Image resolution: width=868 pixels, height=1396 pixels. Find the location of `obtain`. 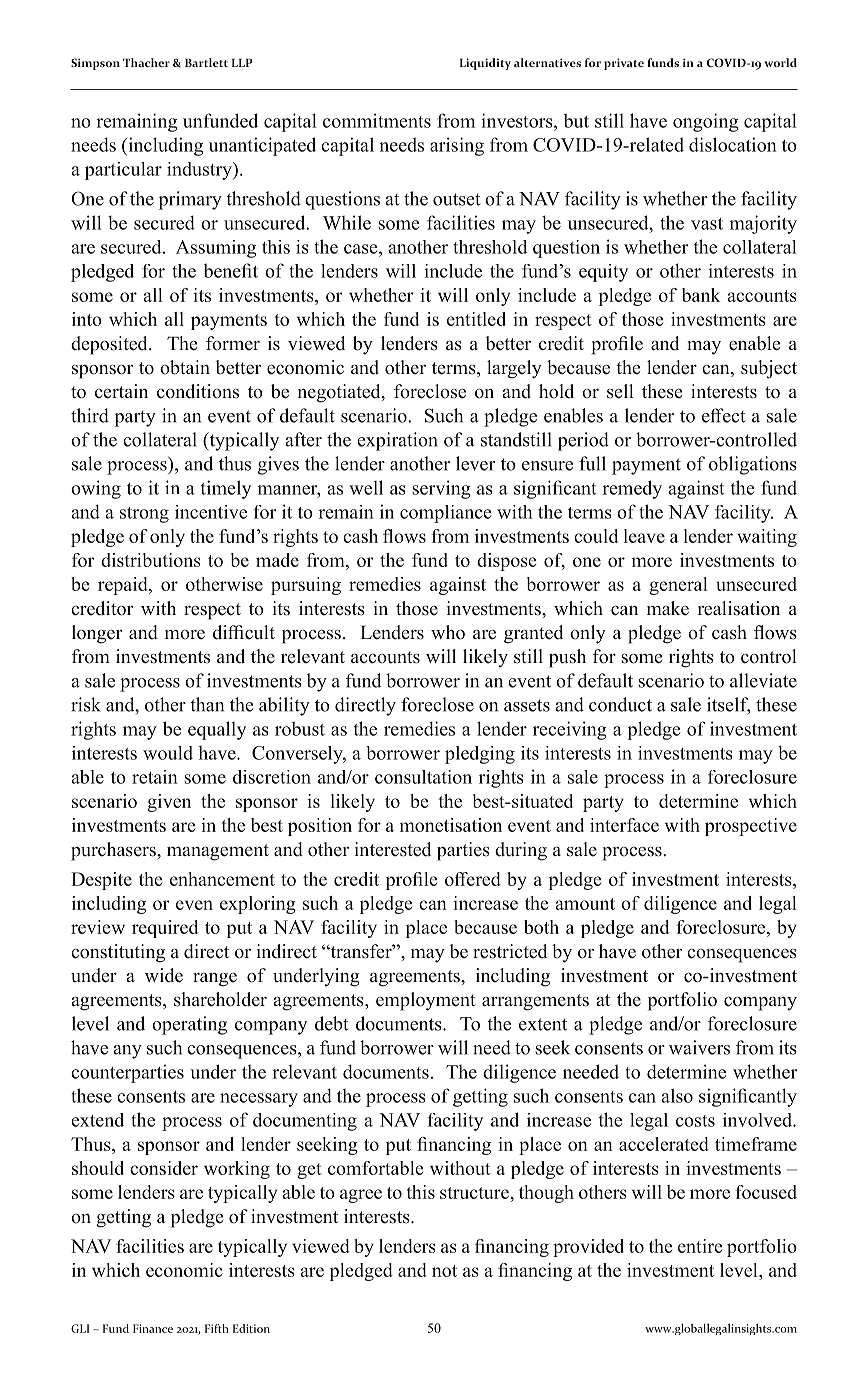

obtain is located at coordinates (185, 367).
